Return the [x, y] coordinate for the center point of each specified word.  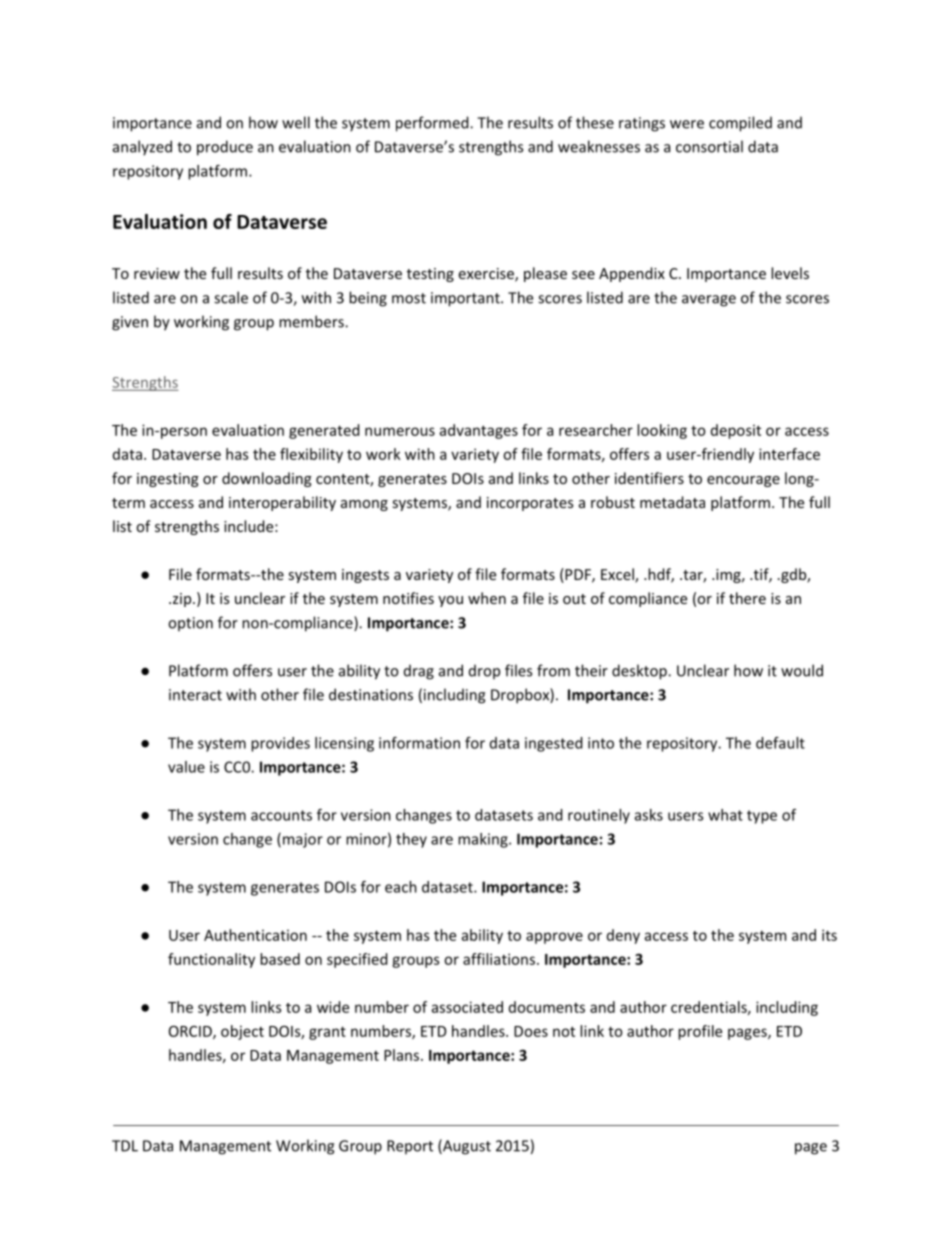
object [242, 1032]
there [747, 598]
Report [410, 1147]
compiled [740, 124]
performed [433, 124]
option [190, 624]
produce [225, 148]
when [487, 598]
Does [531, 1031]
